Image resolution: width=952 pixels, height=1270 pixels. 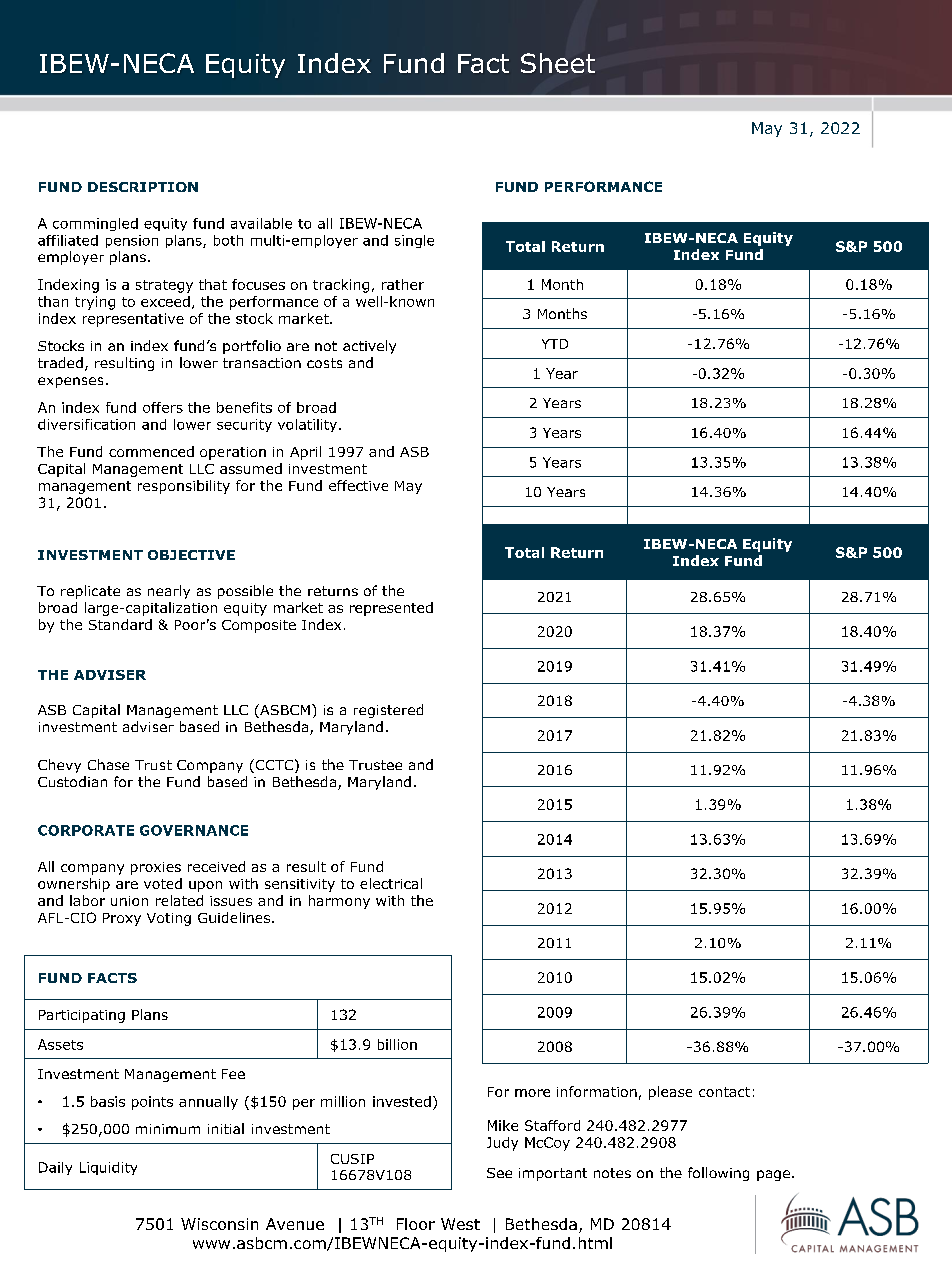 What do you see at coordinates (151, 451) in the screenshot?
I see `commenced` at bounding box center [151, 451].
